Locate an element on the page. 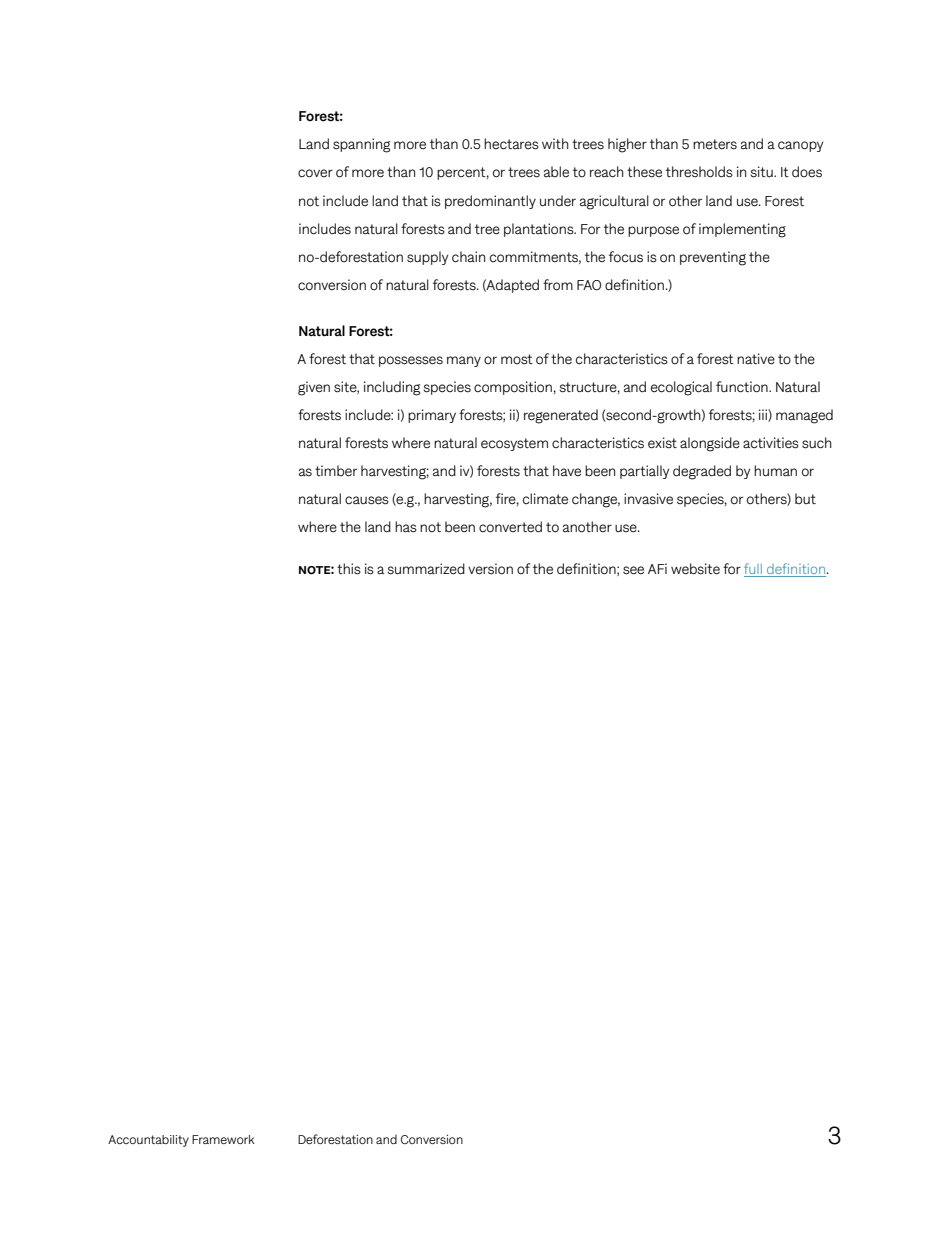 The image size is (952, 1233). this is located at coordinates (349, 569).
